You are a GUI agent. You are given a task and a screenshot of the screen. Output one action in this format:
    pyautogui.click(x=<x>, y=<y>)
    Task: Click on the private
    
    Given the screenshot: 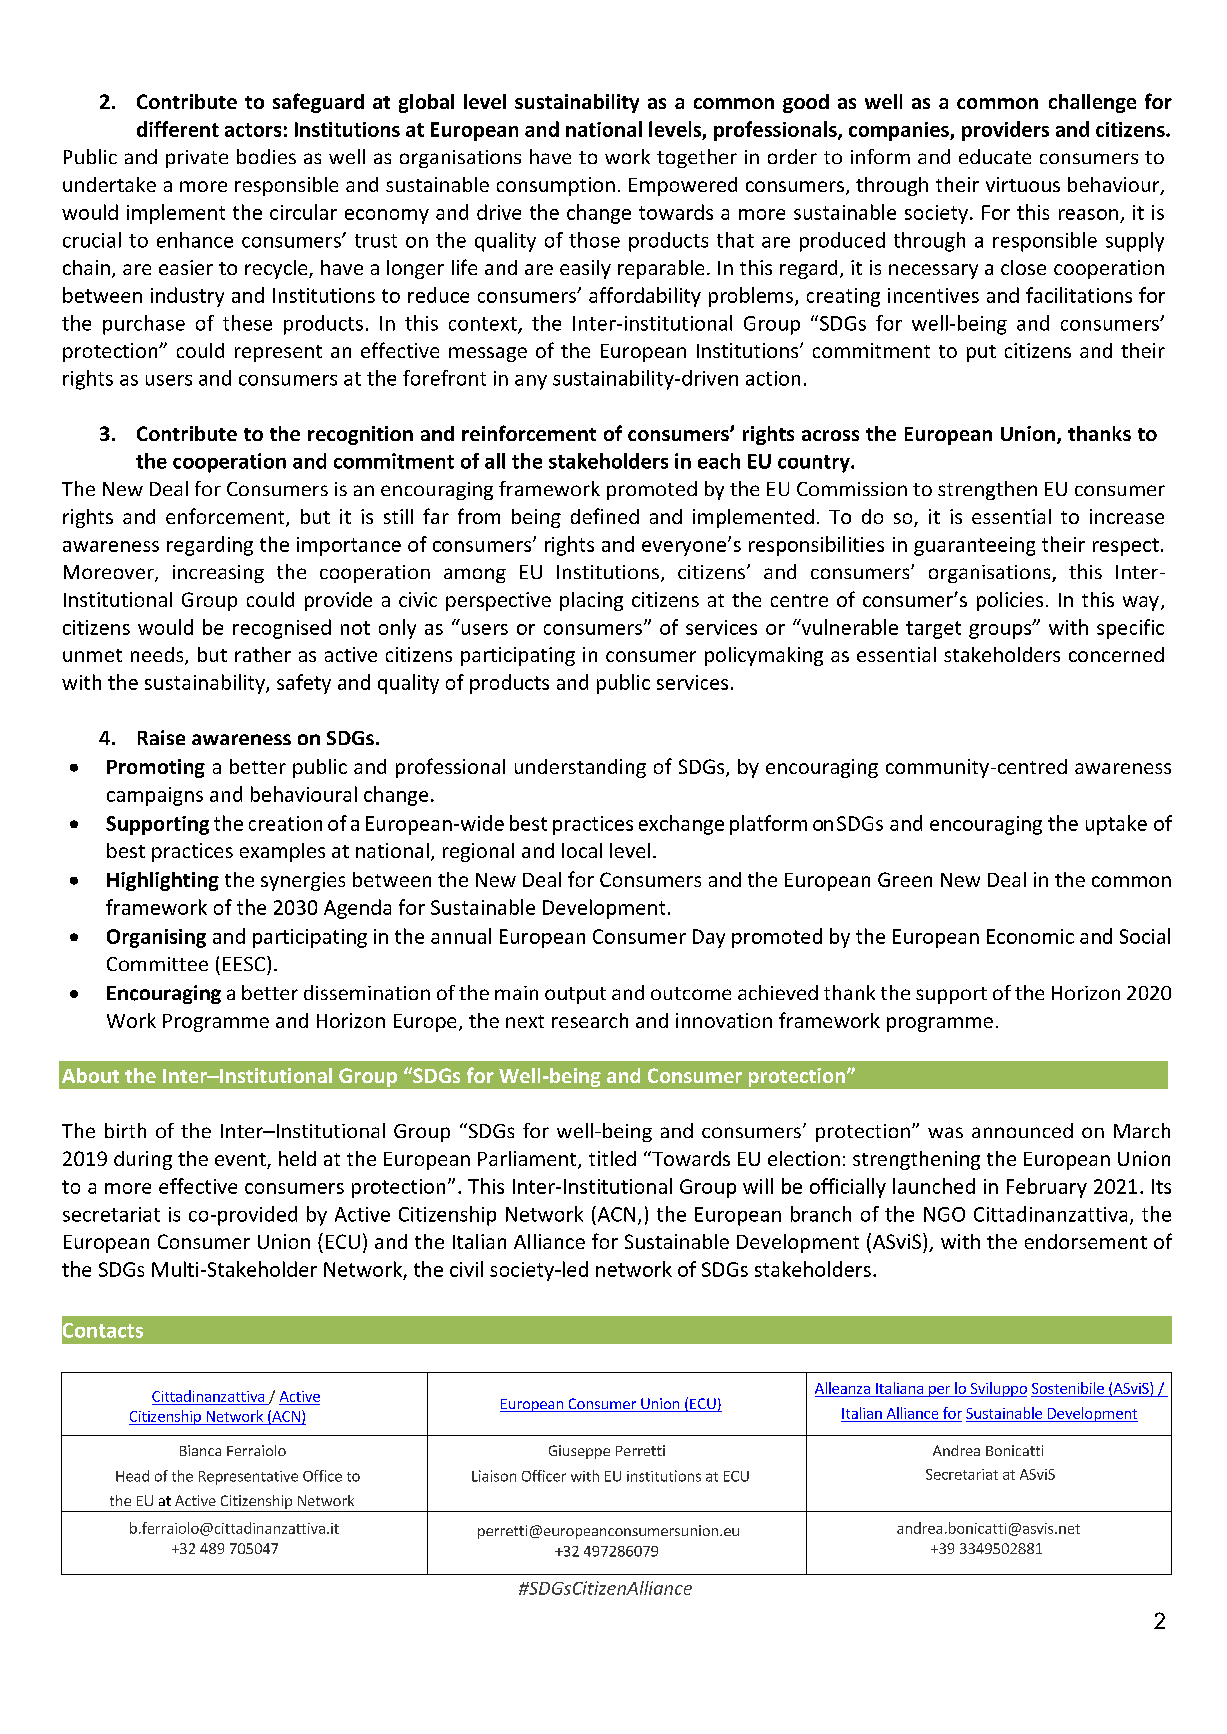 What is the action you would take?
    pyautogui.click(x=197, y=159)
